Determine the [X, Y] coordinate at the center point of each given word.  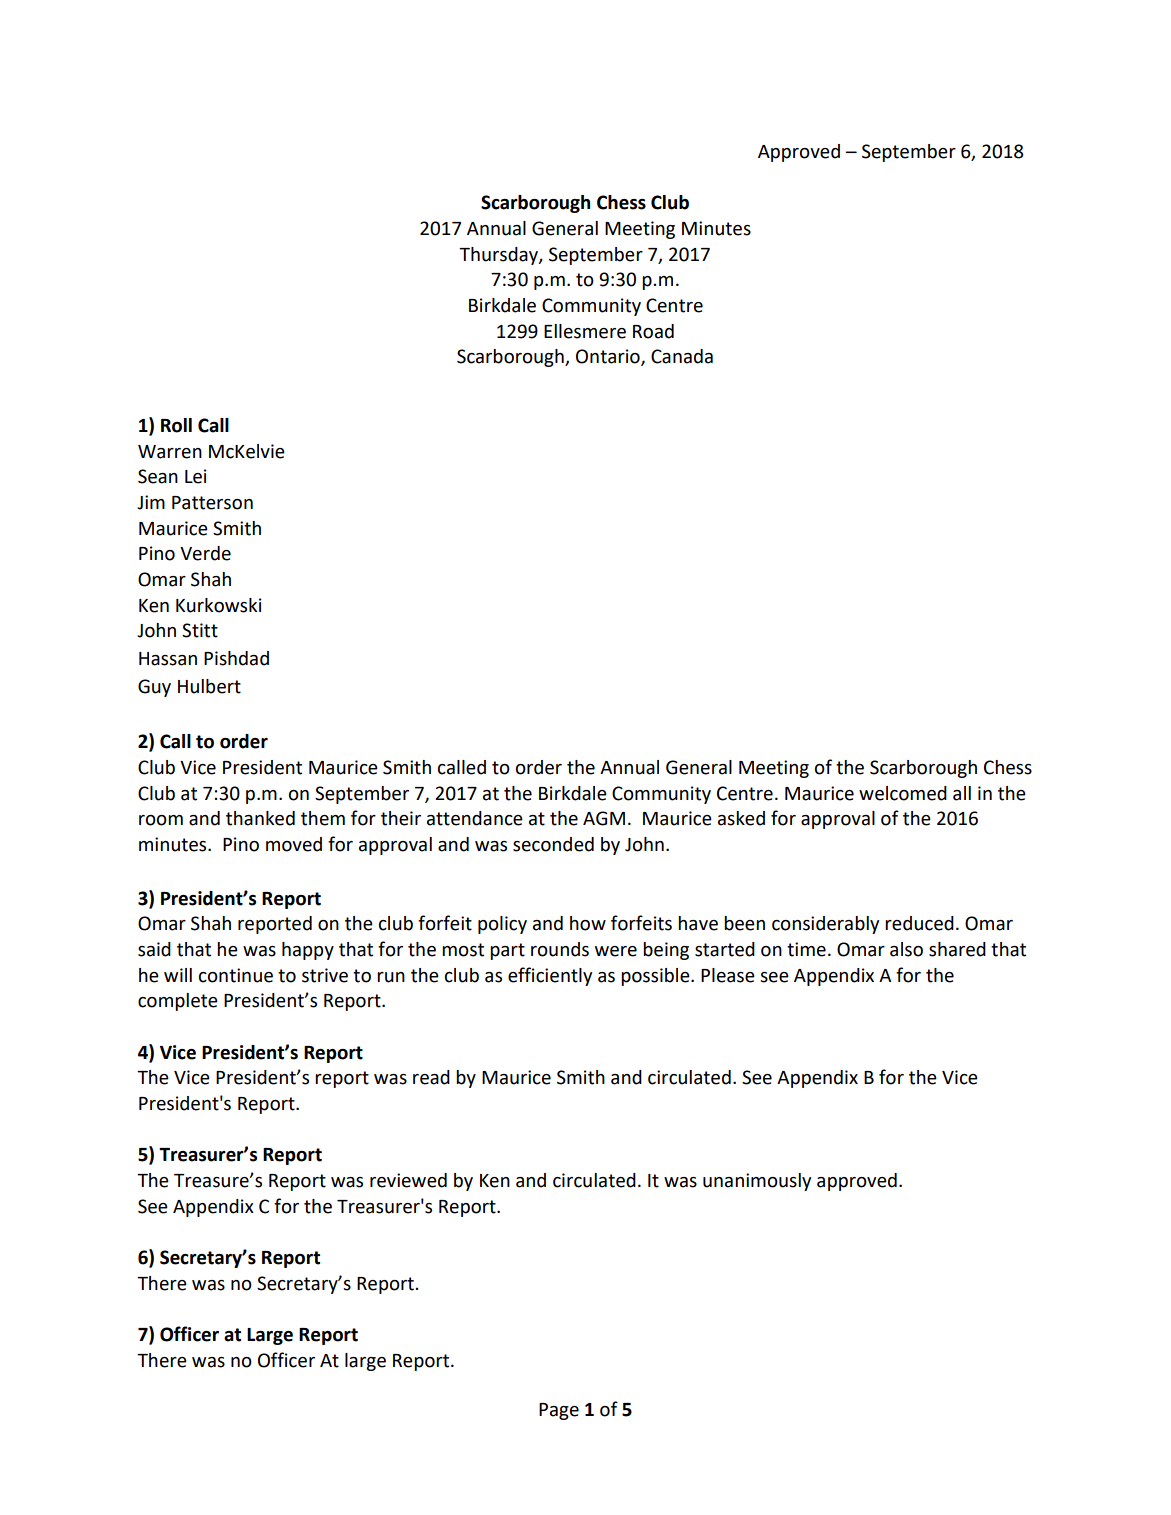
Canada [682, 356]
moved [294, 844]
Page [559, 1411]
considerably [825, 925]
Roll [176, 425]
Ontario [609, 357]
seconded [553, 844]
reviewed [408, 1180]
